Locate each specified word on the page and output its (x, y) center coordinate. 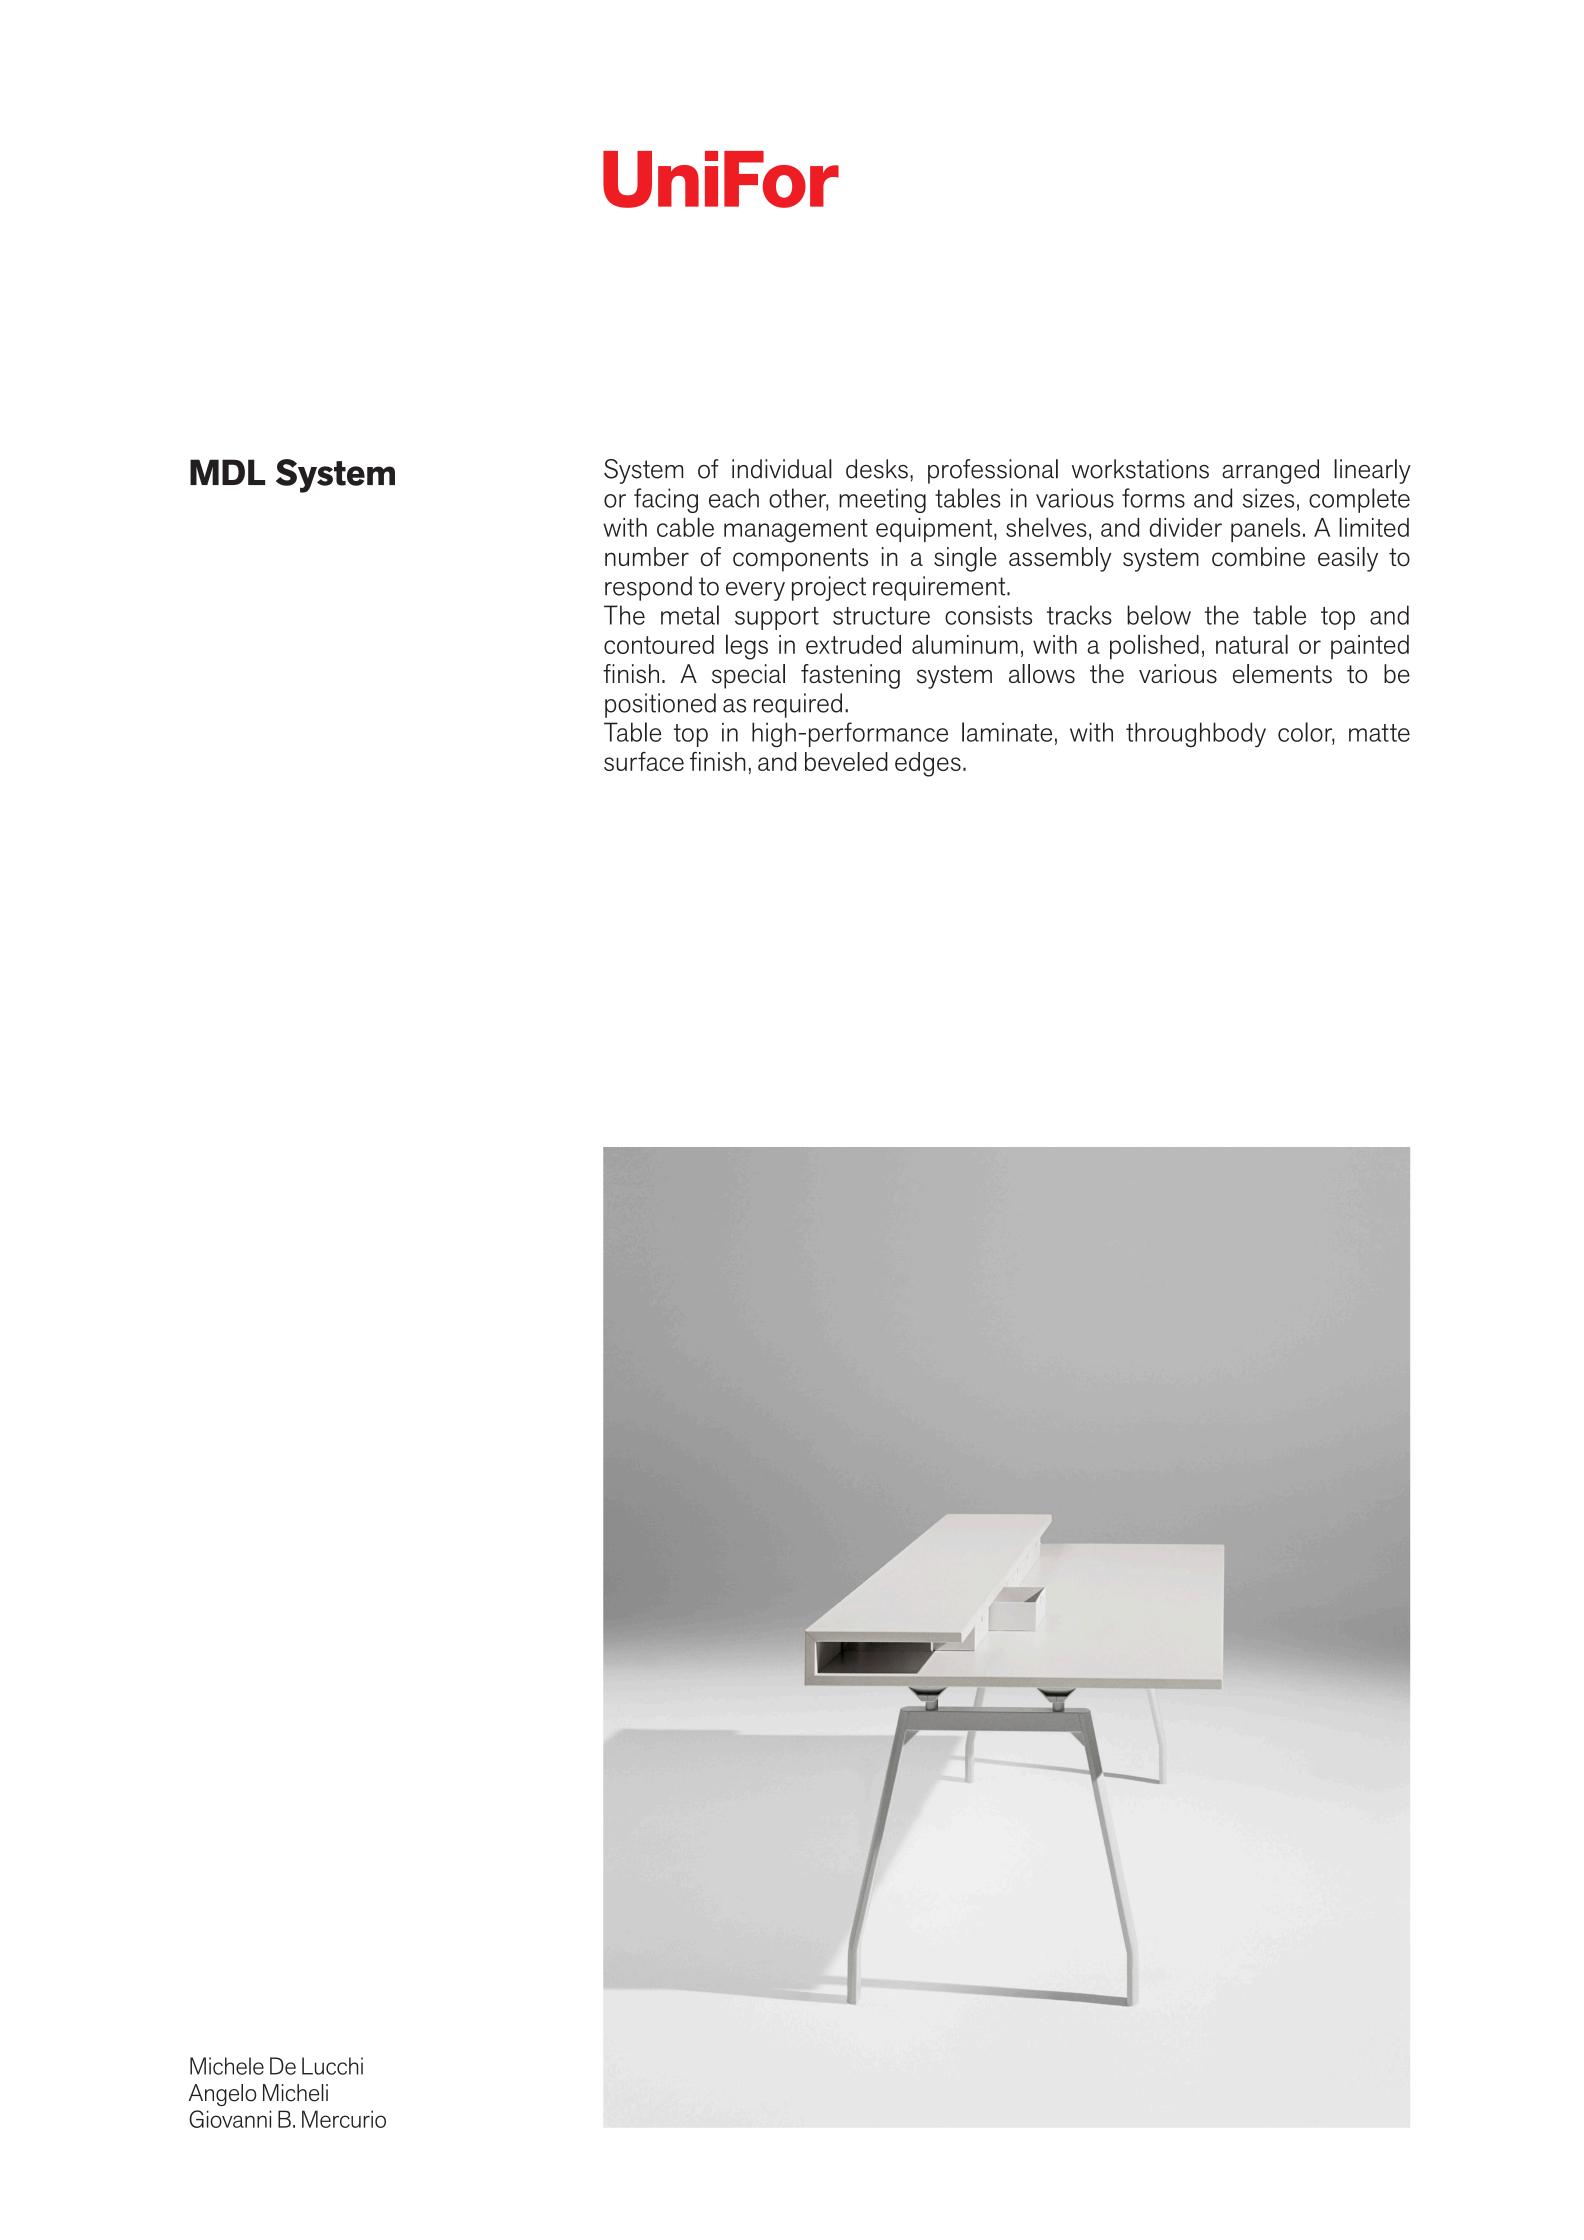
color (1306, 733)
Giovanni (230, 2119)
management (796, 531)
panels (1265, 529)
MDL (227, 472)
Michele (227, 2066)
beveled (846, 761)
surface (644, 761)
